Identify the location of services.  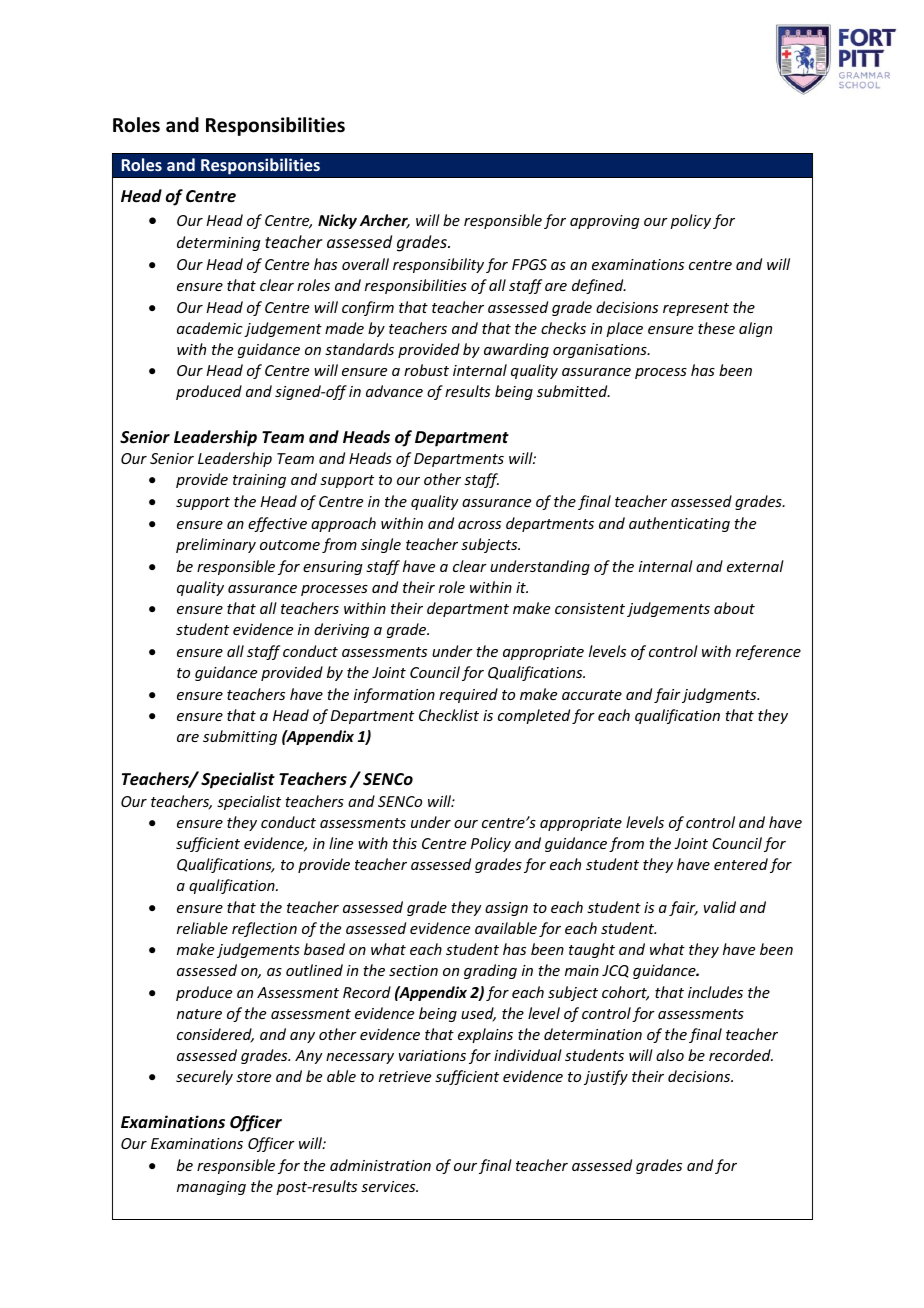
(389, 1186).
